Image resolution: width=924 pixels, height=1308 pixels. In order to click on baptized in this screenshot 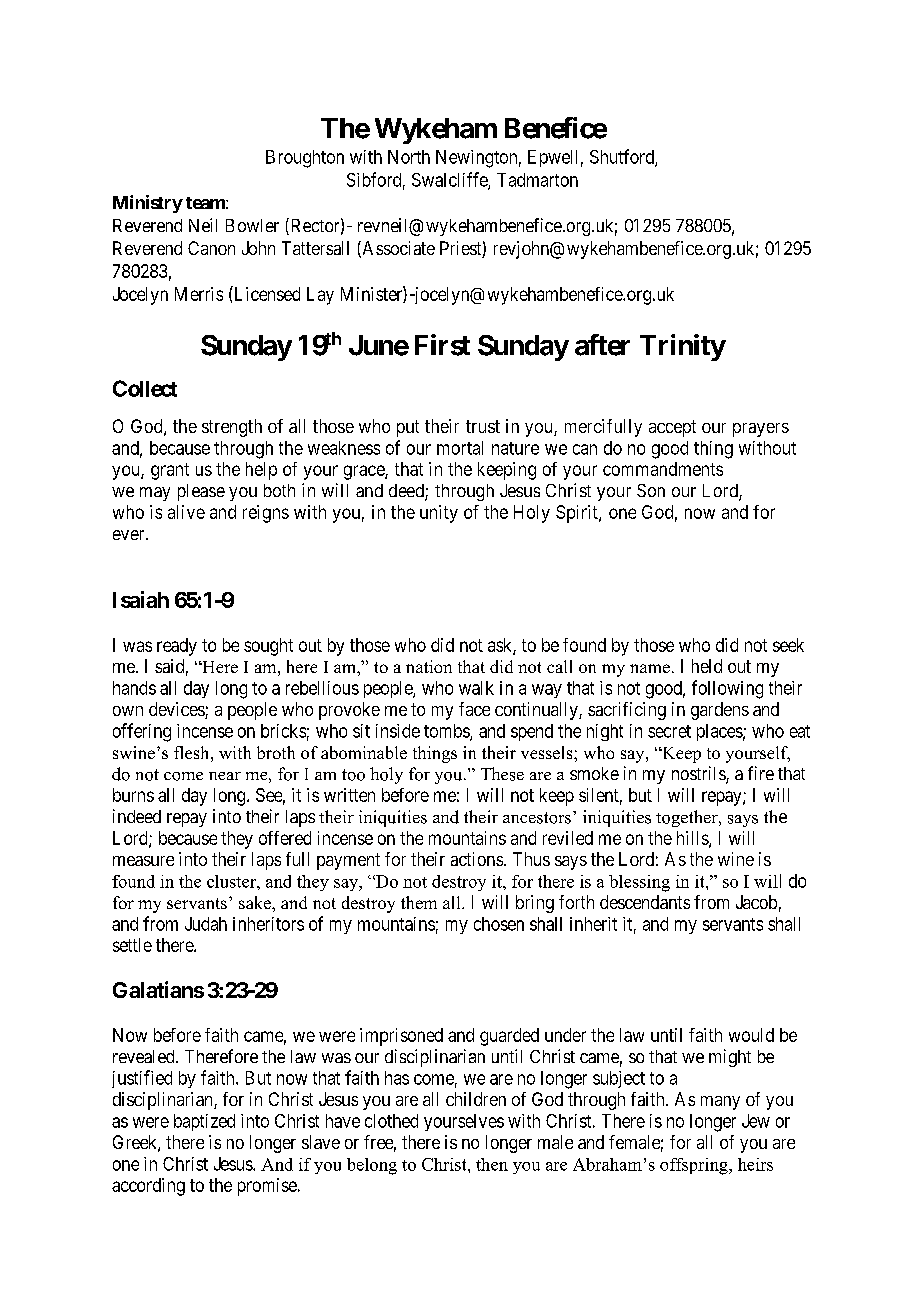, I will do `click(204, 1122)`.
